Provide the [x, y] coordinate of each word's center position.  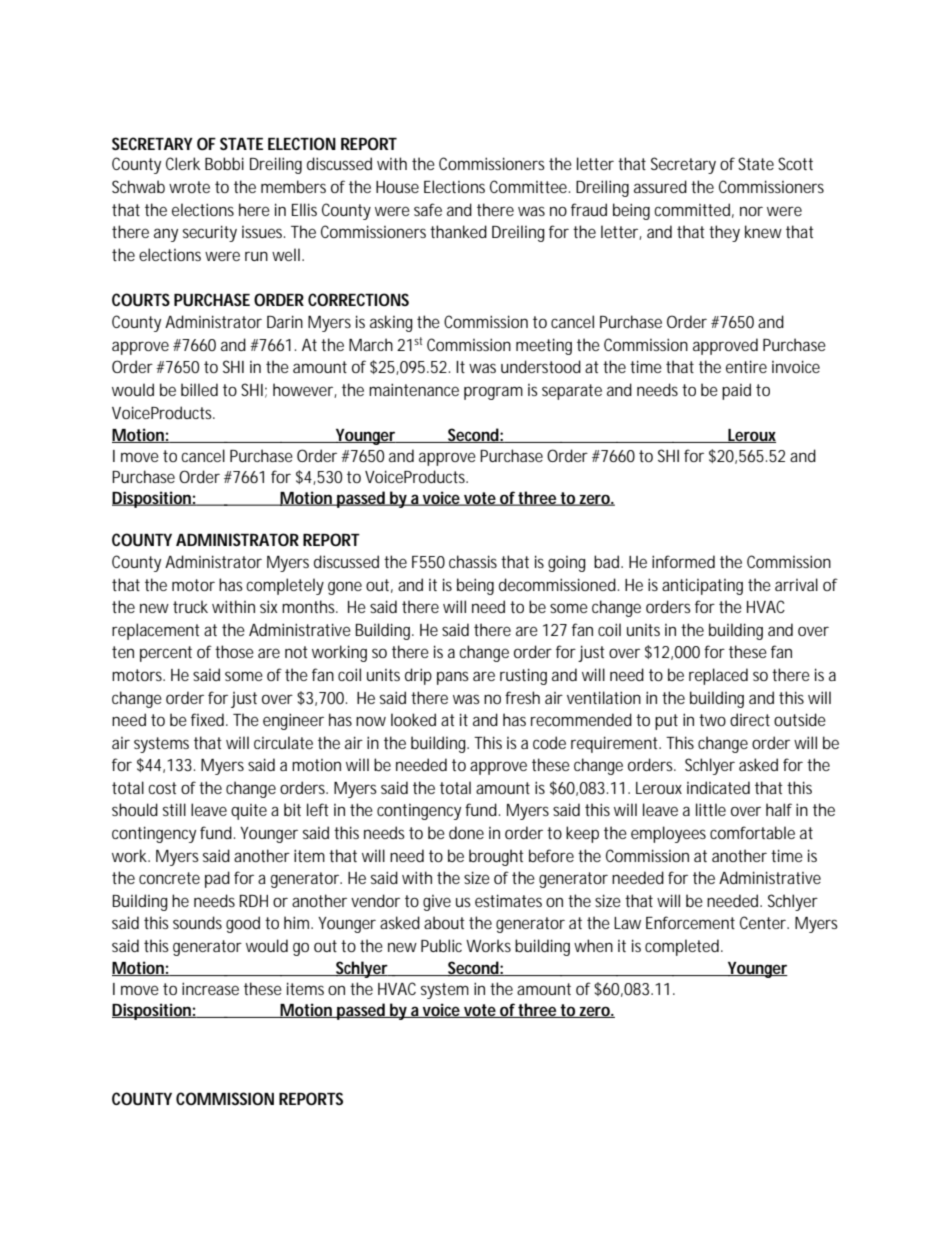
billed [199, 389]
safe [428, 209]
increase [210, 988]
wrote [189, 187]
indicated [718, 787]
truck [190, 606]
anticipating [702, 586]
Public [441, 945]
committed [692, 209]
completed [682, 947]
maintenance [414, 389]
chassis [473, 561]
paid [736, 391]
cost [162, 788]
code [549, 742]
